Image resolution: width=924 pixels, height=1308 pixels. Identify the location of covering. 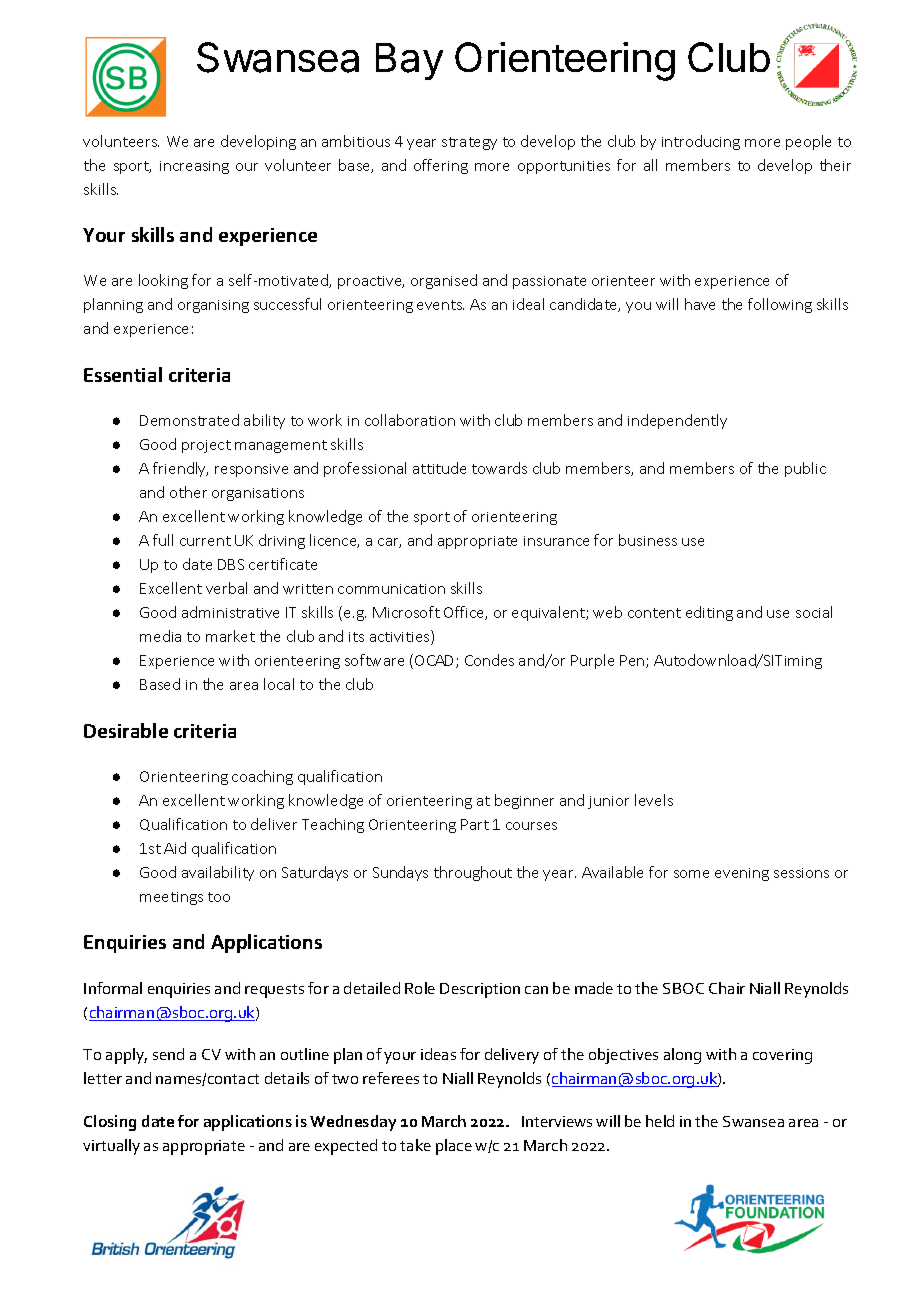
(782, 1056).
